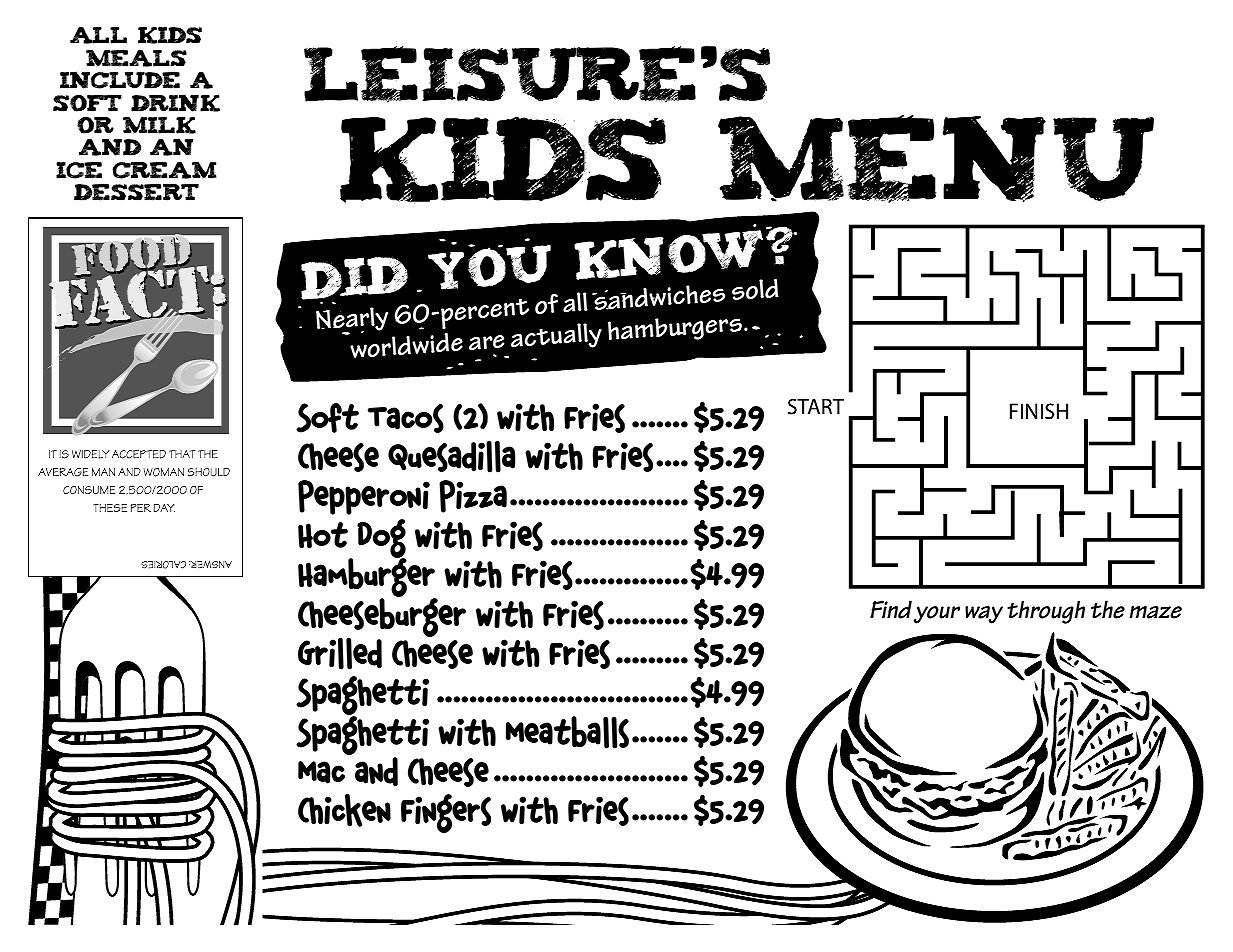 This screenshot has height=952, width=1233. Describe the element at coordinates (159, 125) in the screenshot. I see `milk` at that location.
